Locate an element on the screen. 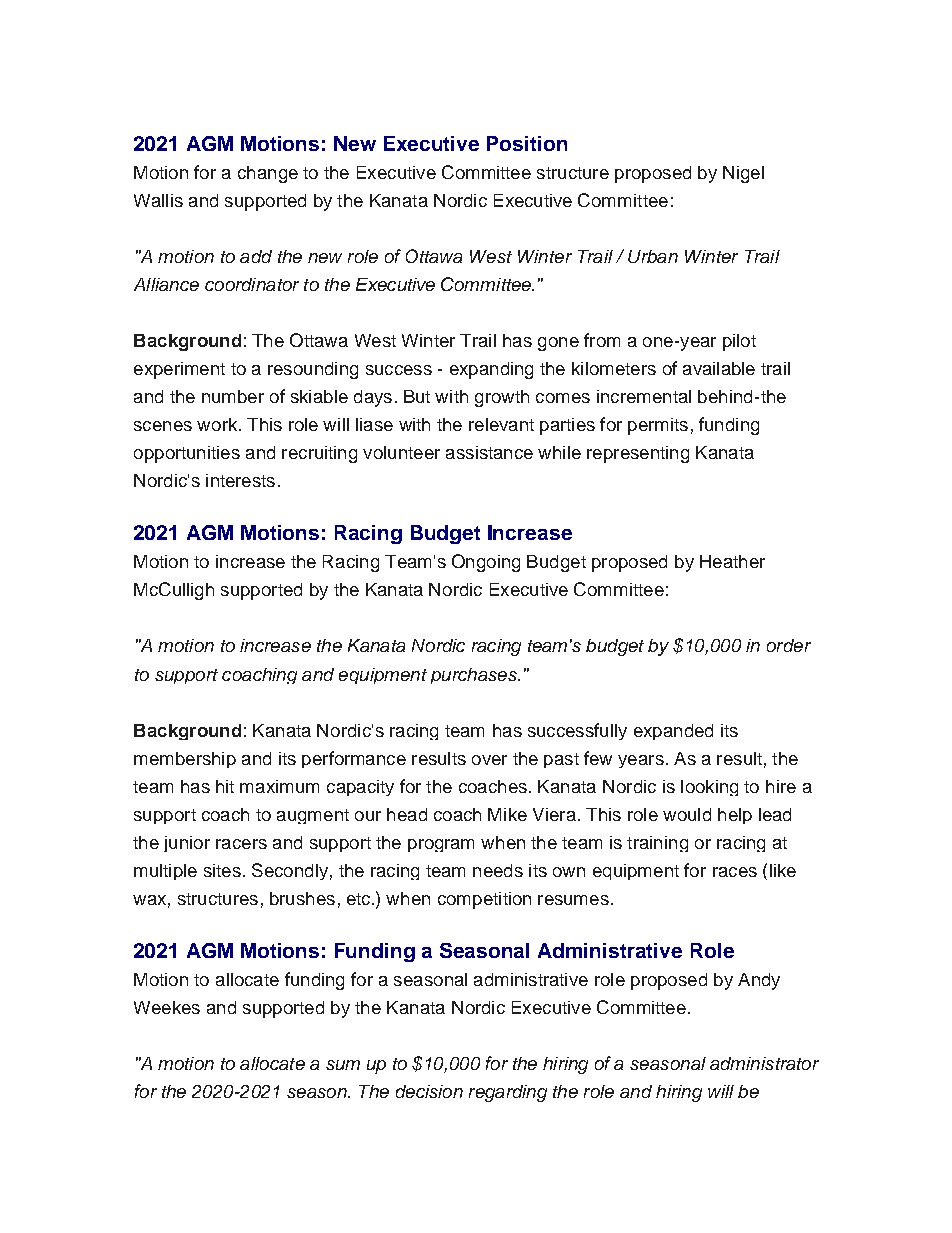 The height and width of the screenshot is (1233, 952). Heather is located at coordinates (732, 561).
